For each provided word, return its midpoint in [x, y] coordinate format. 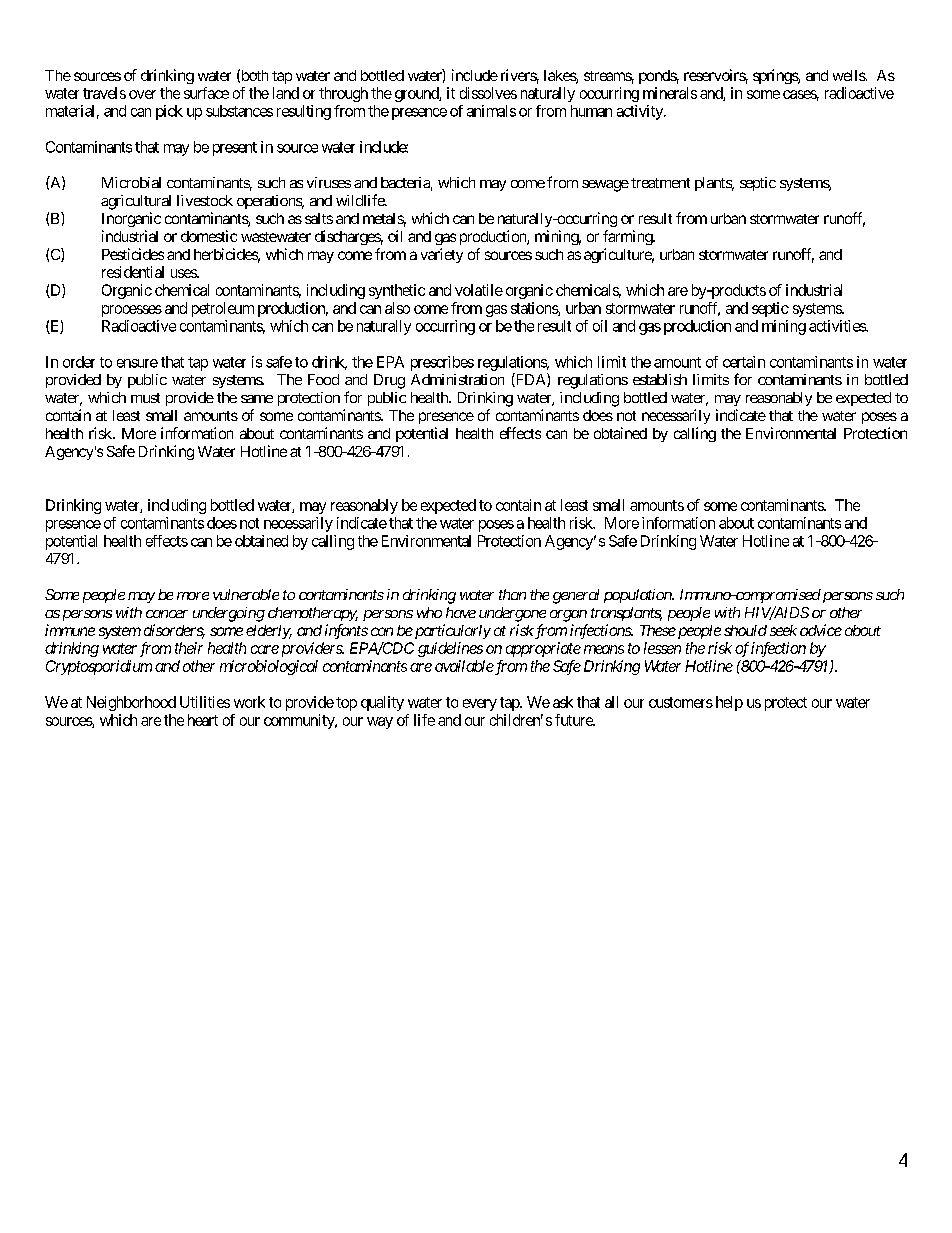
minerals [670, 93]
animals [491, 111]
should [745, 630]
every [480, 705]
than [512, 594]
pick [169, 112]
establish [660, 379]
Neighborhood [131, 703]
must [145, 398]
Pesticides [133, 254]
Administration [457, 379]
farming [628, 237]
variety [442, 255]
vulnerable [246, 594]
